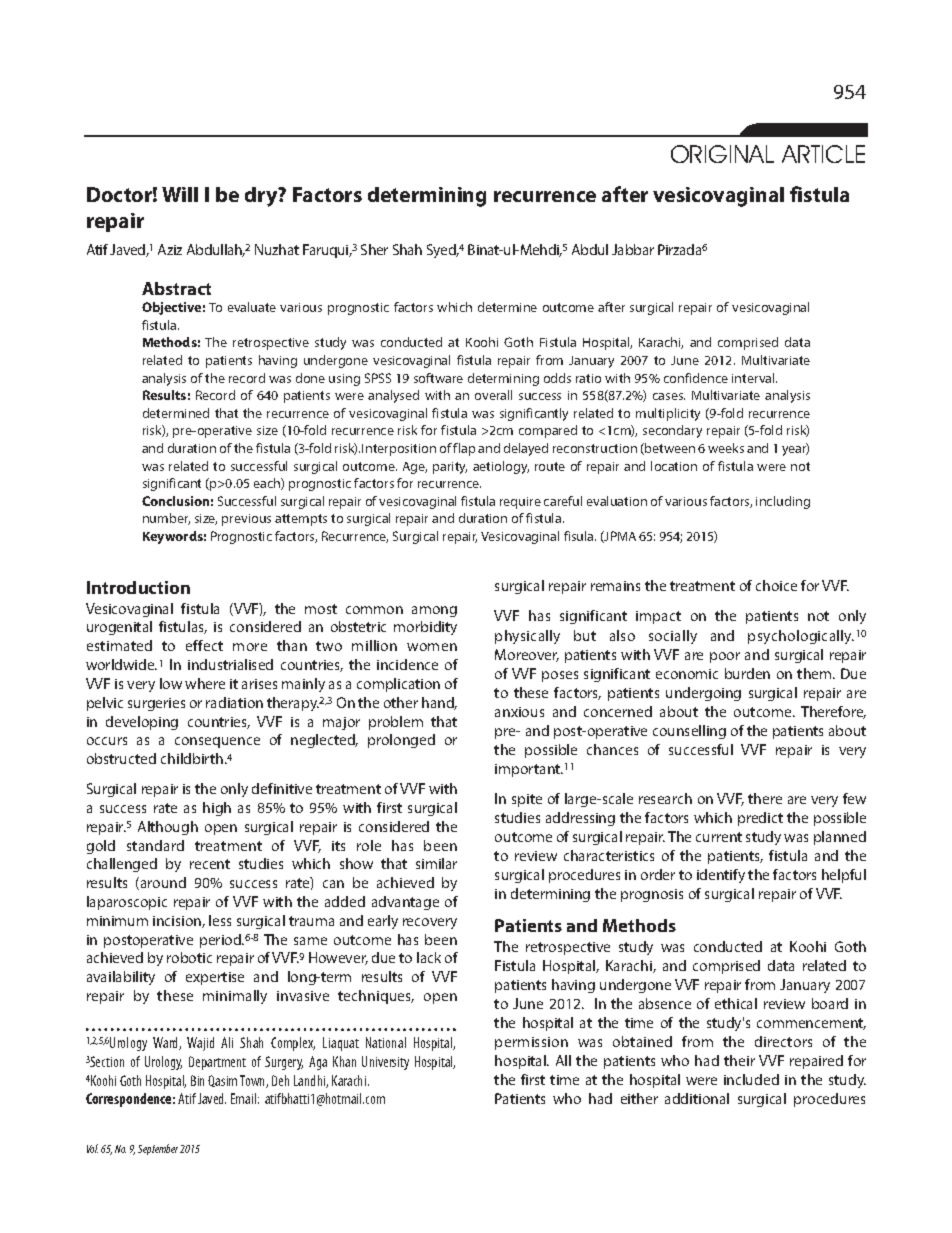  What do you see at coordinates (760, 819) in the page?
I see `predict` at bounding box center [760, 819].
